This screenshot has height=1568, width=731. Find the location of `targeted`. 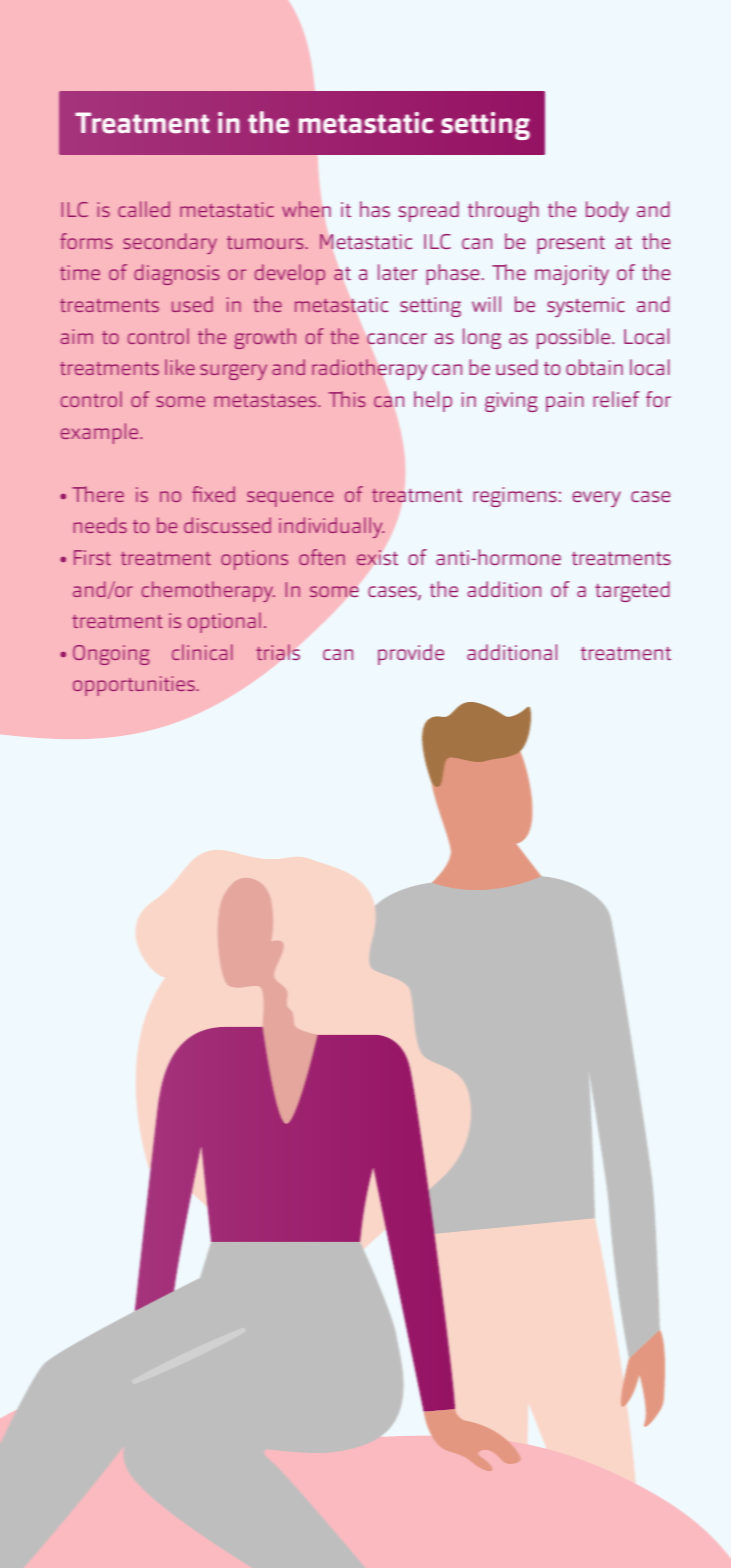

targeted is located at coordinates (632, 591).
